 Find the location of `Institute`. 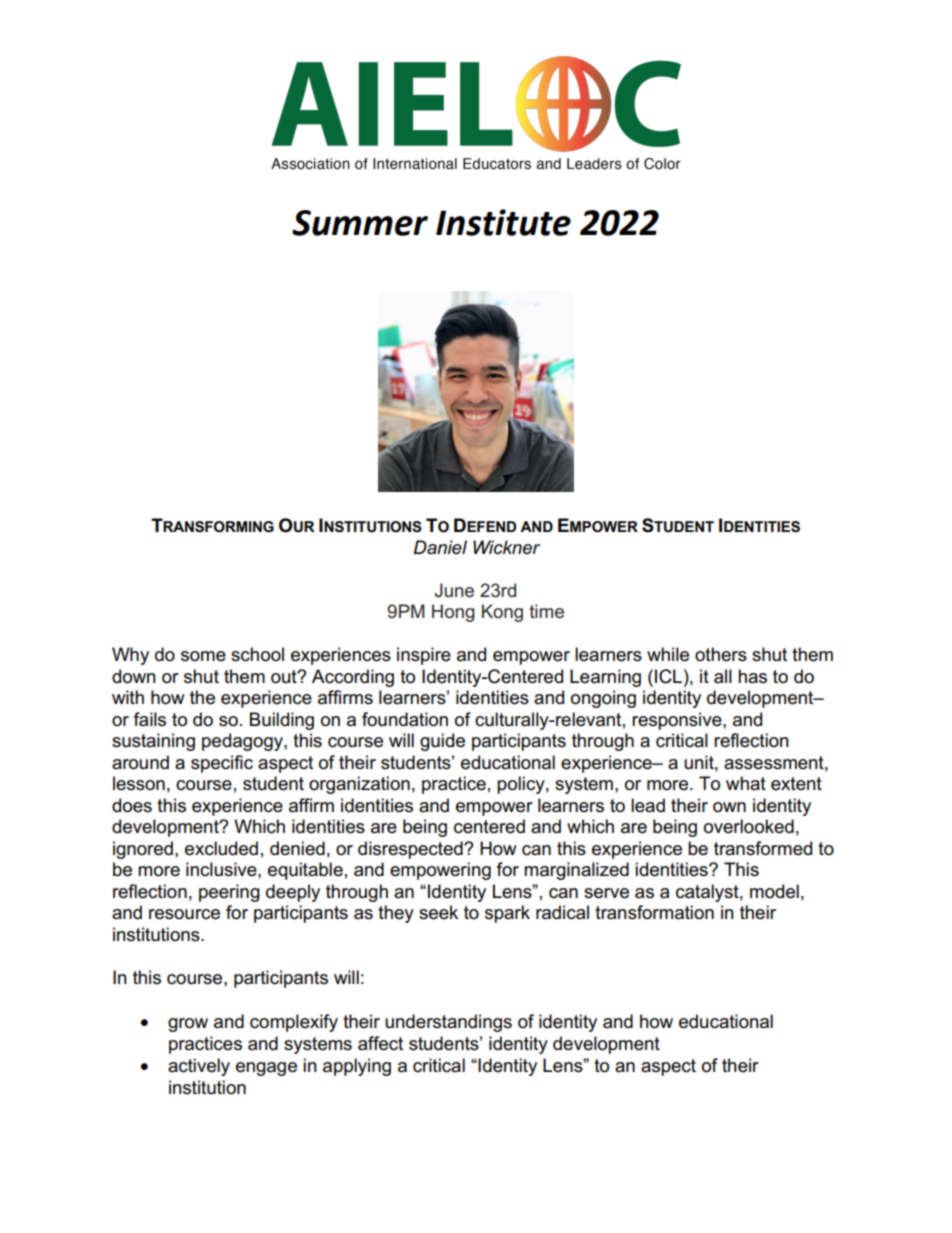

Institute is located at coordinates (503, 222).
